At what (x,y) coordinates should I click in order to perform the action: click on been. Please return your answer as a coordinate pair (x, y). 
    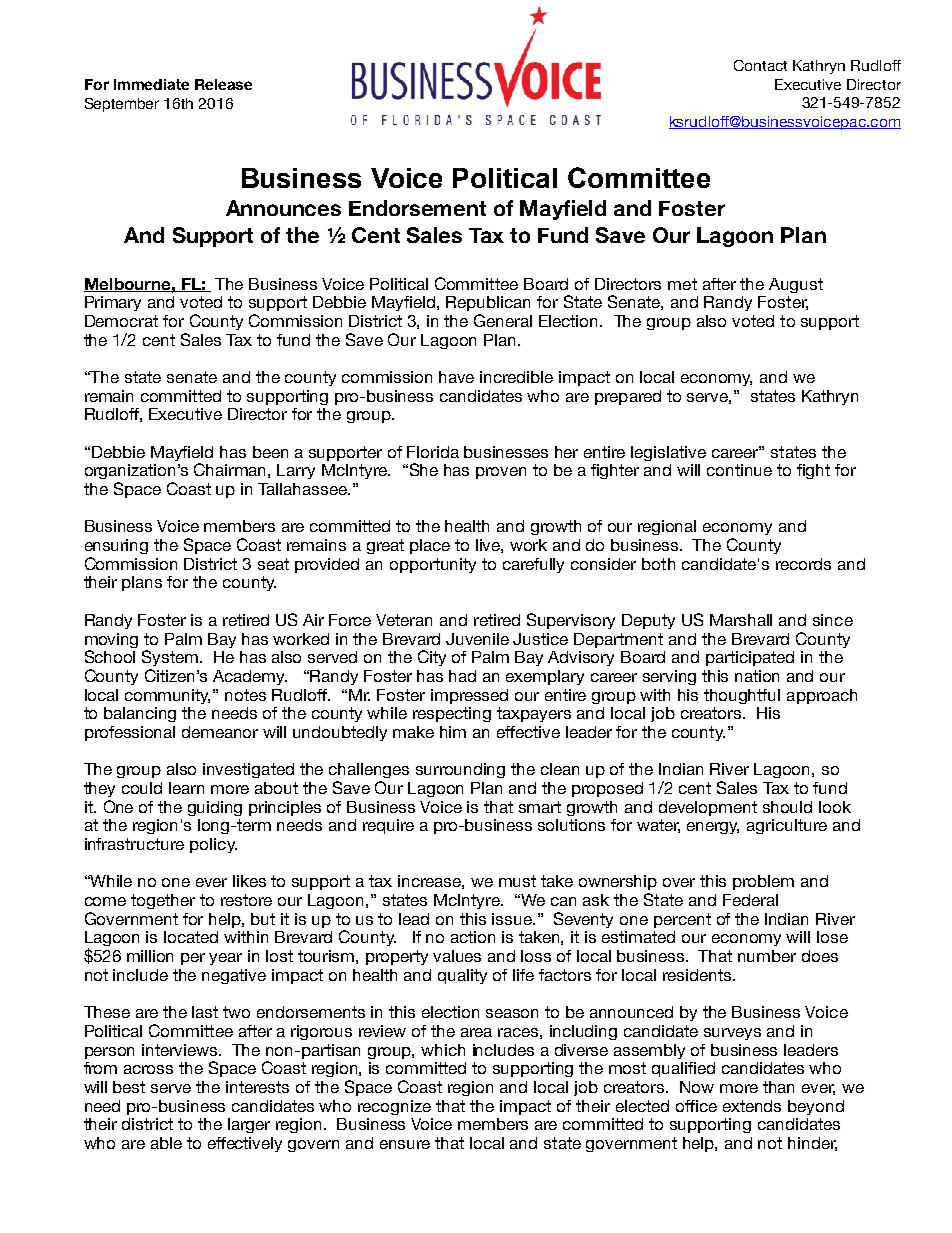
    Looking at the image, I should click on (270, 452).
